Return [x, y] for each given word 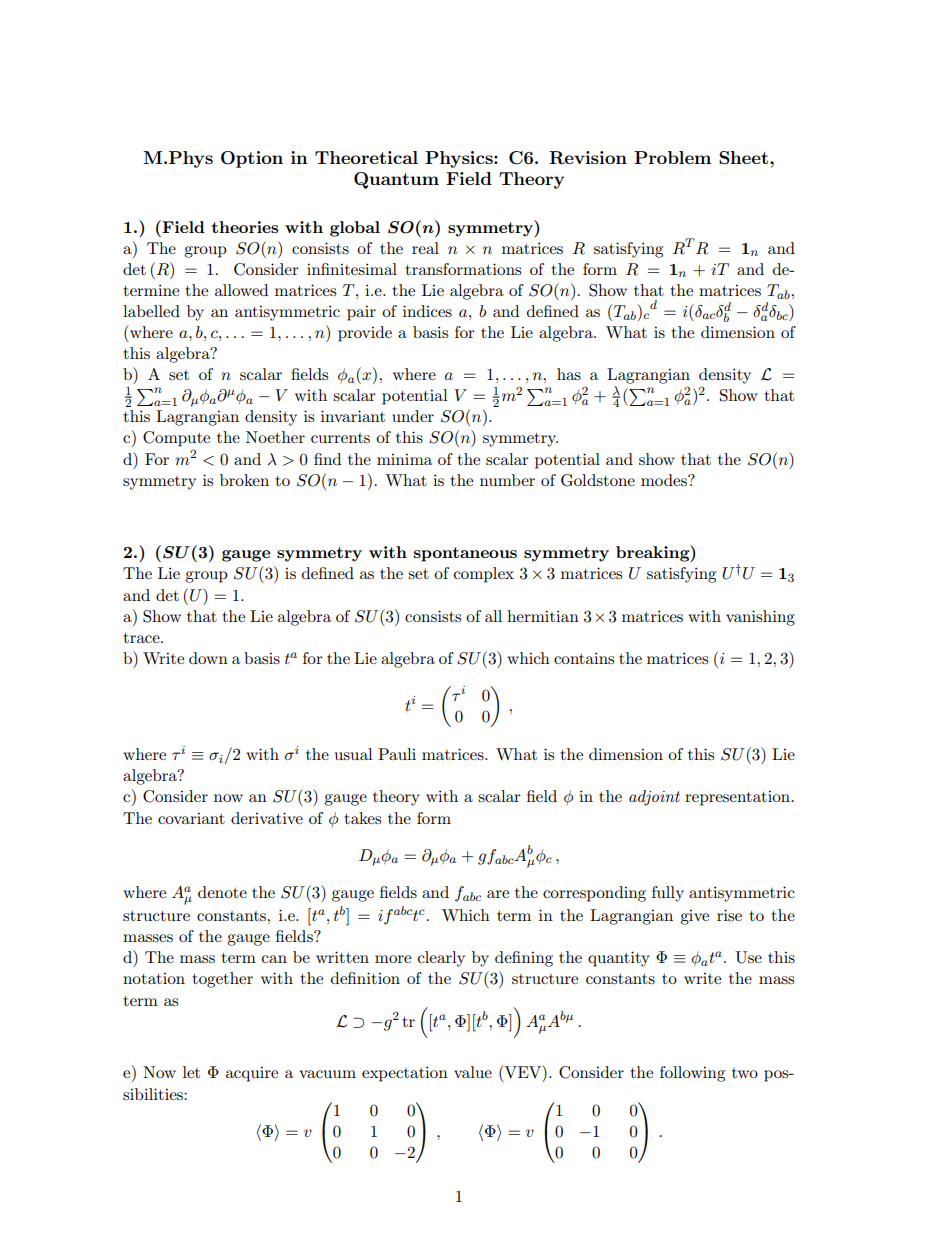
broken [244, 480]
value [473, 1072]
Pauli [397, 754]
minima [404, 459]
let [191, 1072]
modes [665, 480]
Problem [672, 157]
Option [252, 159]
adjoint [654, 798]
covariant [191, 818]
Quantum [396, 180]
